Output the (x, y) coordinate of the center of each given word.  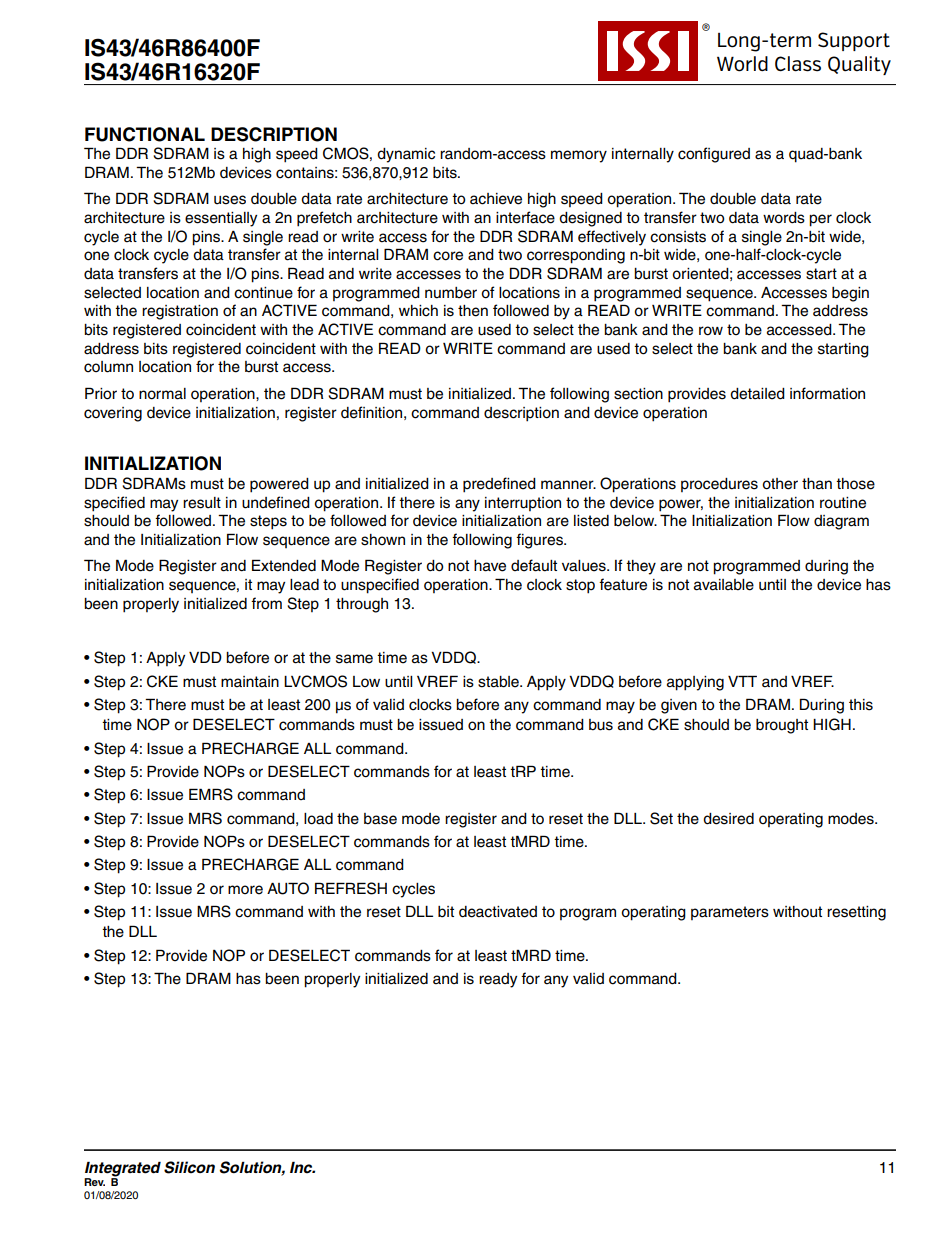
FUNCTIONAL (145, 134)
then (473, 311)
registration (180, 312)
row (711, 331)
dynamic (406, 155)
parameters (730, 913)
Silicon (189, 1167)
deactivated (498, 912)
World (742, 64)
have (490, 566)
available (724, 585)
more (245, 890)
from (266, 603)
